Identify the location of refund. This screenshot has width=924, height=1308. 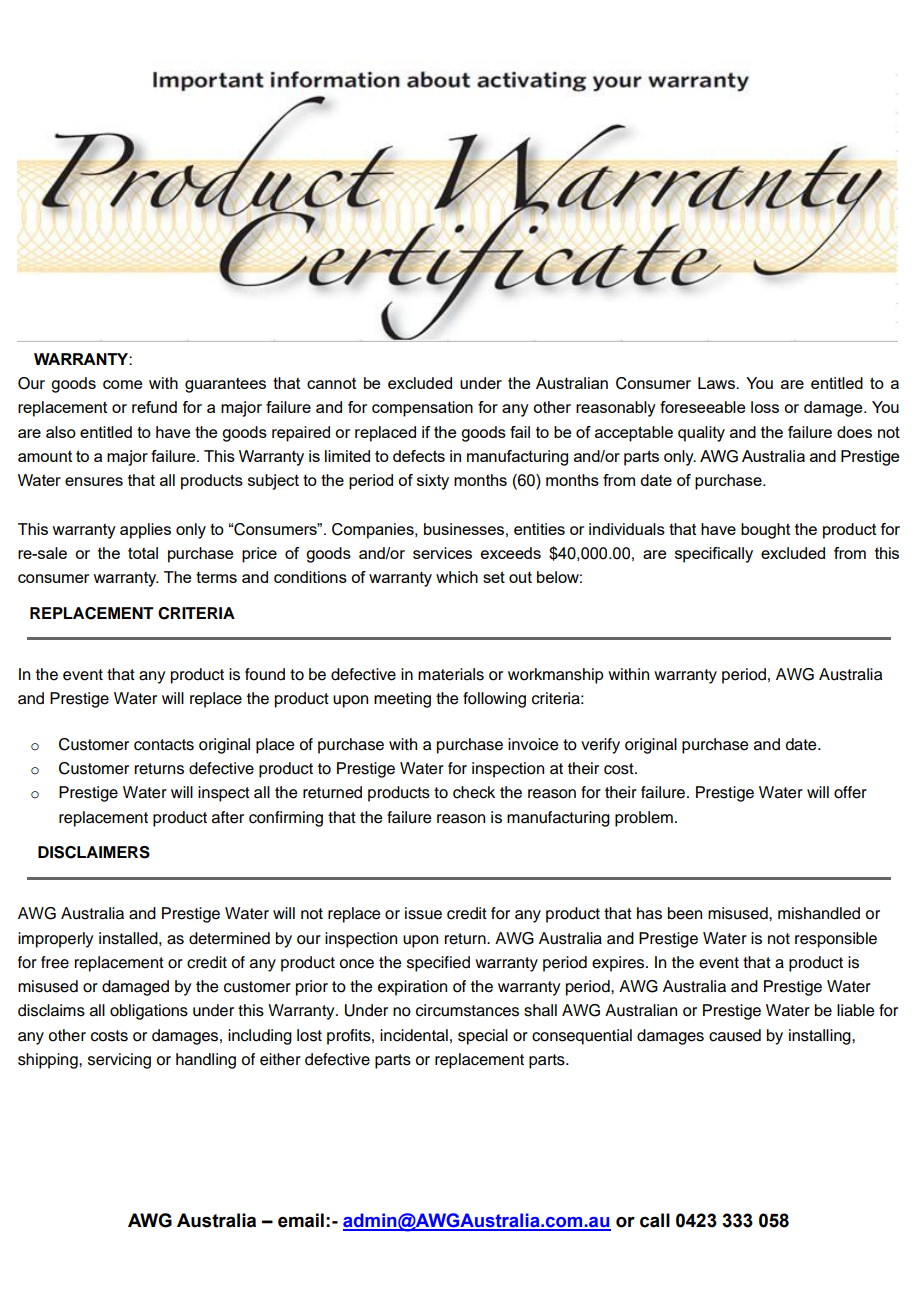
(154, 407).
